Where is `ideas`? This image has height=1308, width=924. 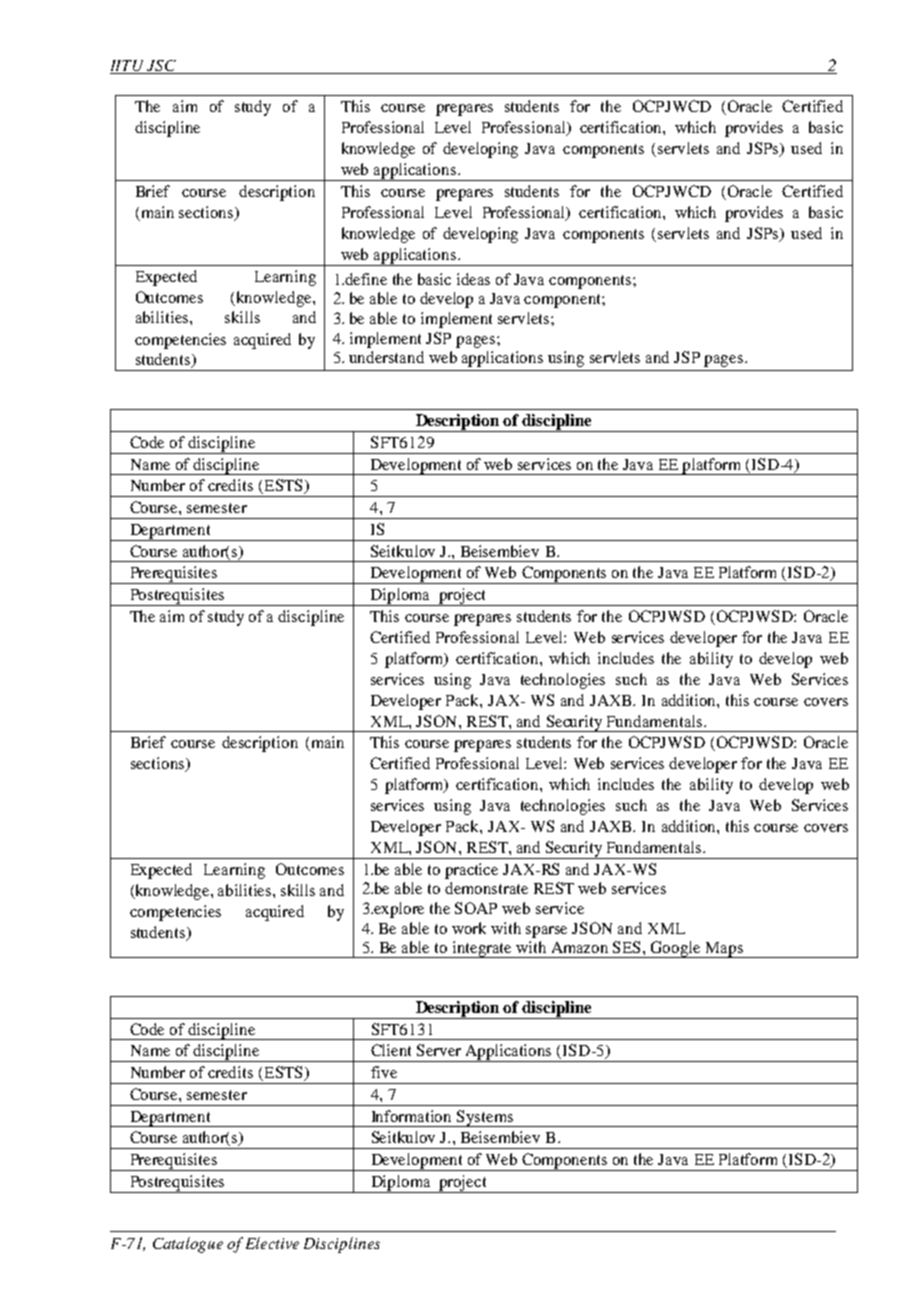
ideas is located at coordinates (473, 279).
